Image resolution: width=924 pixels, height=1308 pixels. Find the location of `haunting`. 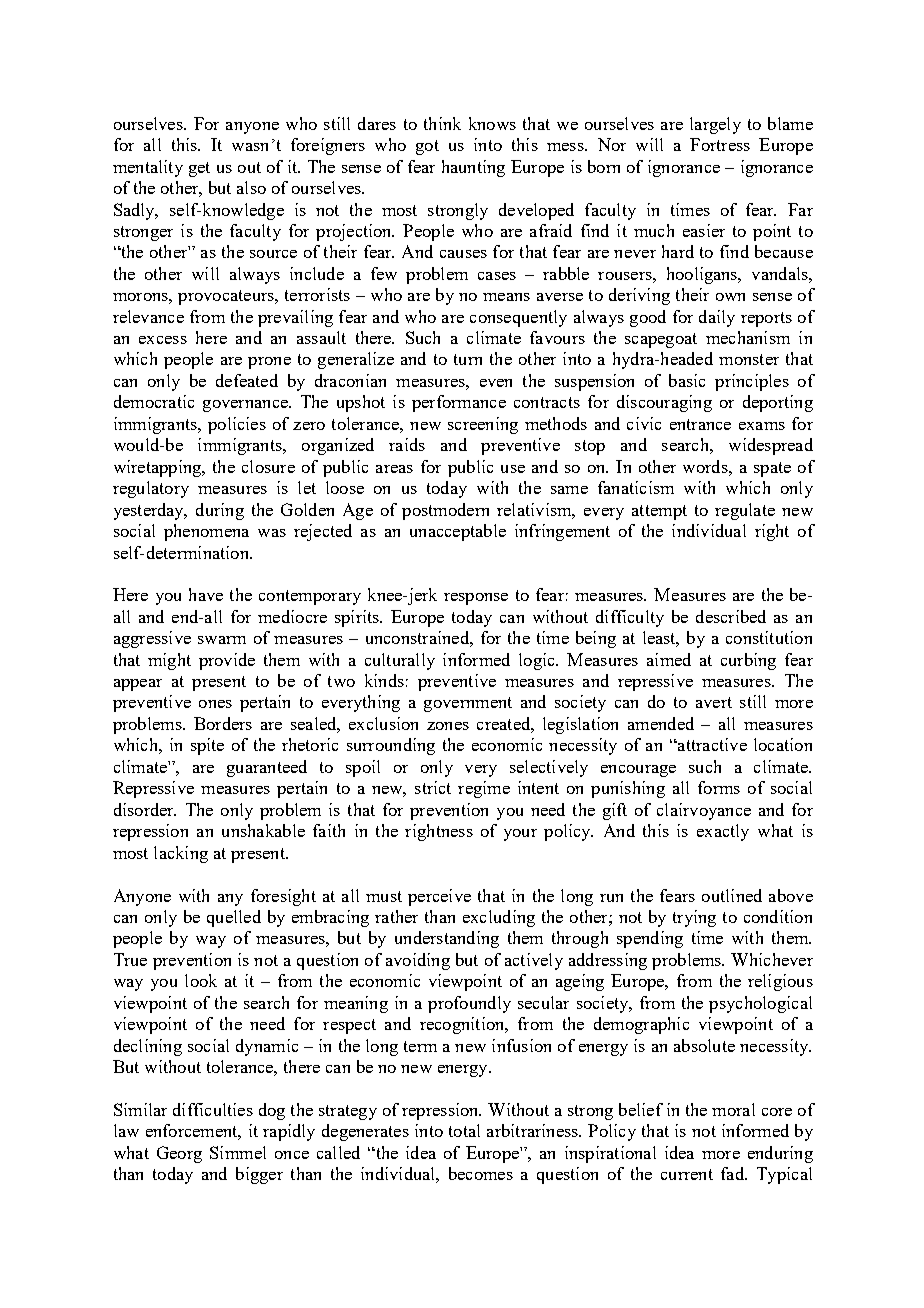

haunting is located at coordinates (473, 168).
